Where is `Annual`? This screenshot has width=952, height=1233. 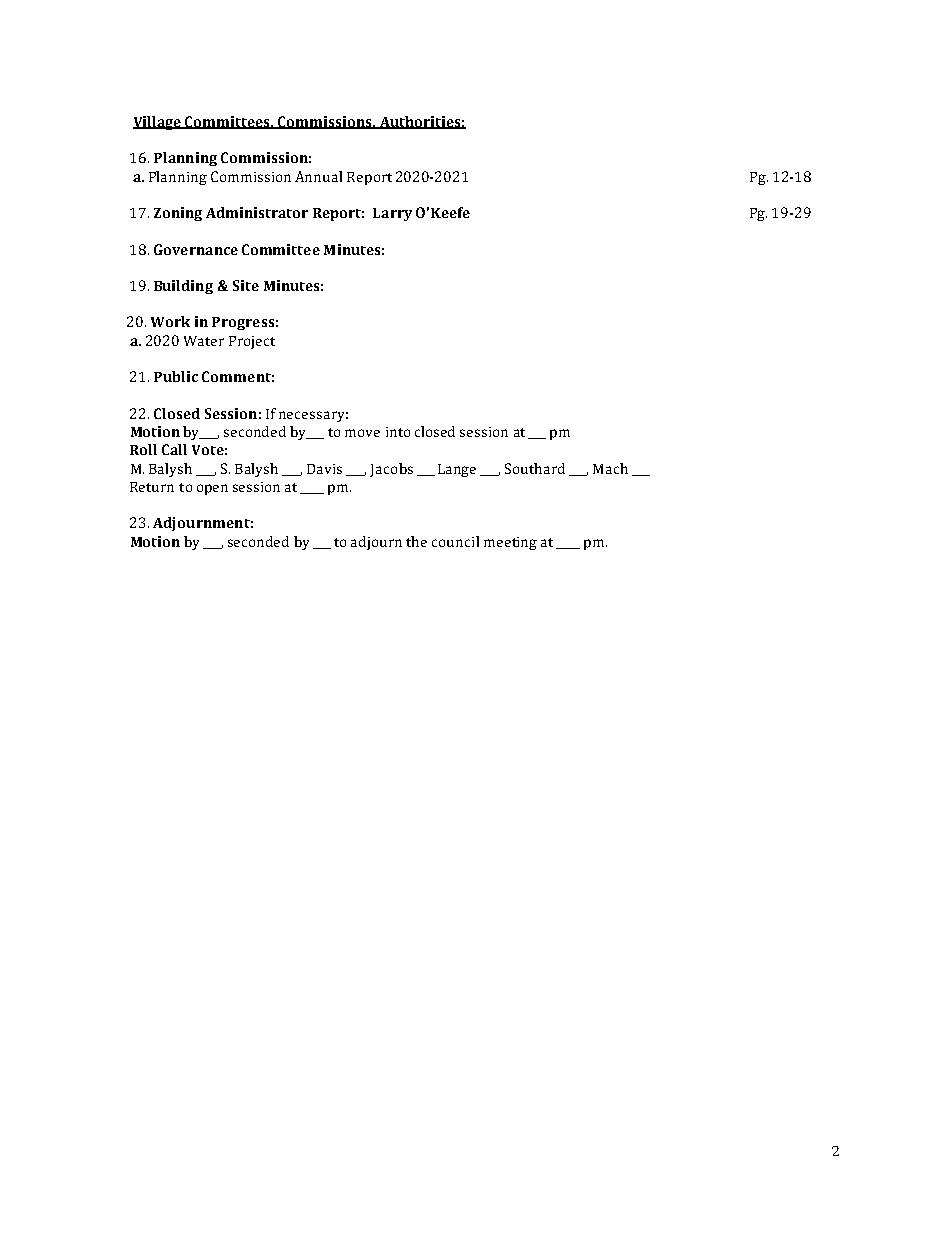 Annual is located at coordinates (318, 176).
